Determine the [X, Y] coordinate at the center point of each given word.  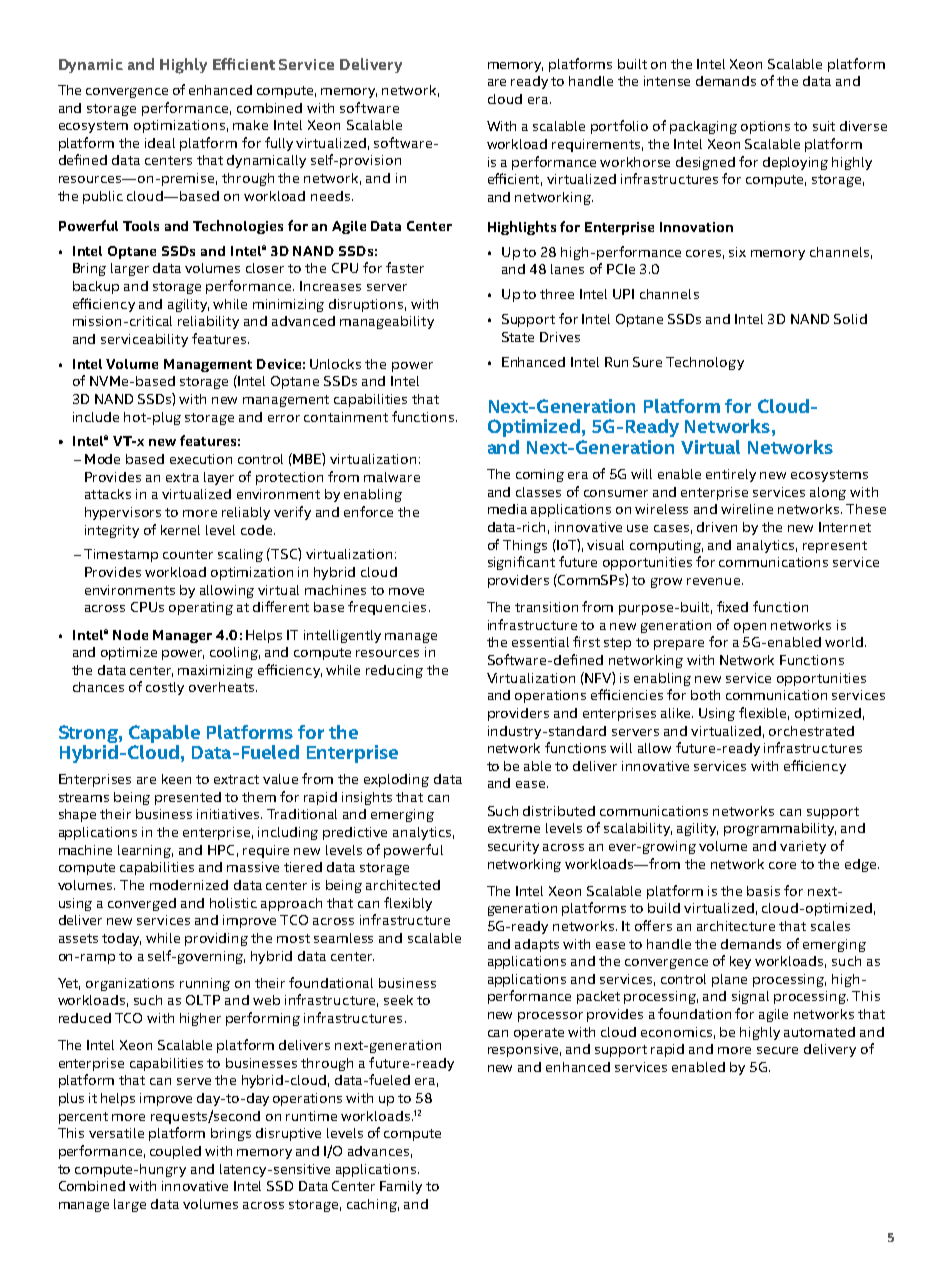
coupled [175, 1152]
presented [188, 798]
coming [540, 475]
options [765, 127]
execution [201, 459]
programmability [780, 829]
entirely [731, 475]
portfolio [619, 127]
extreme [514, 828]
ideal [160, 143]
